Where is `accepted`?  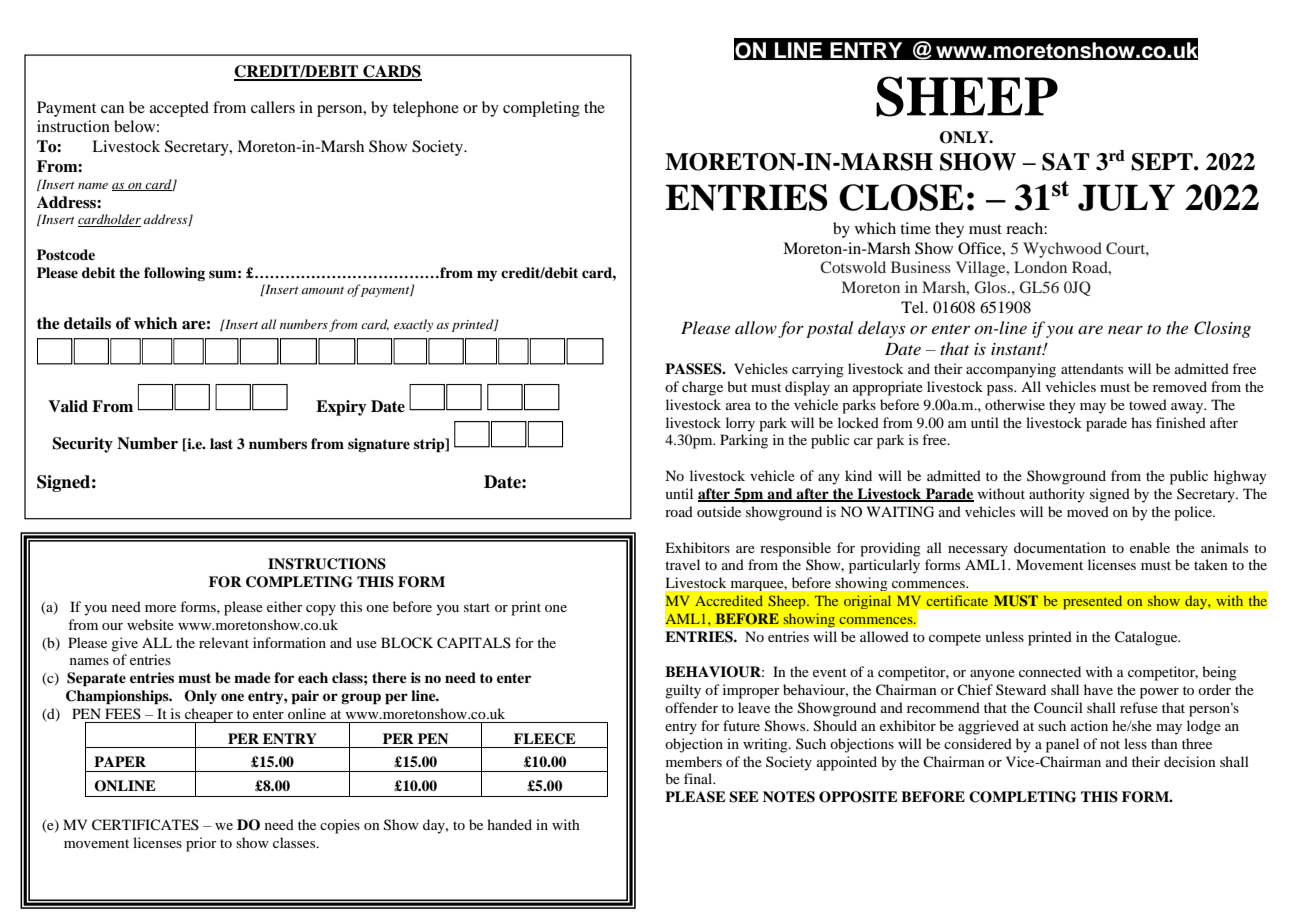 accepted is located at coordinates (179, 109).
